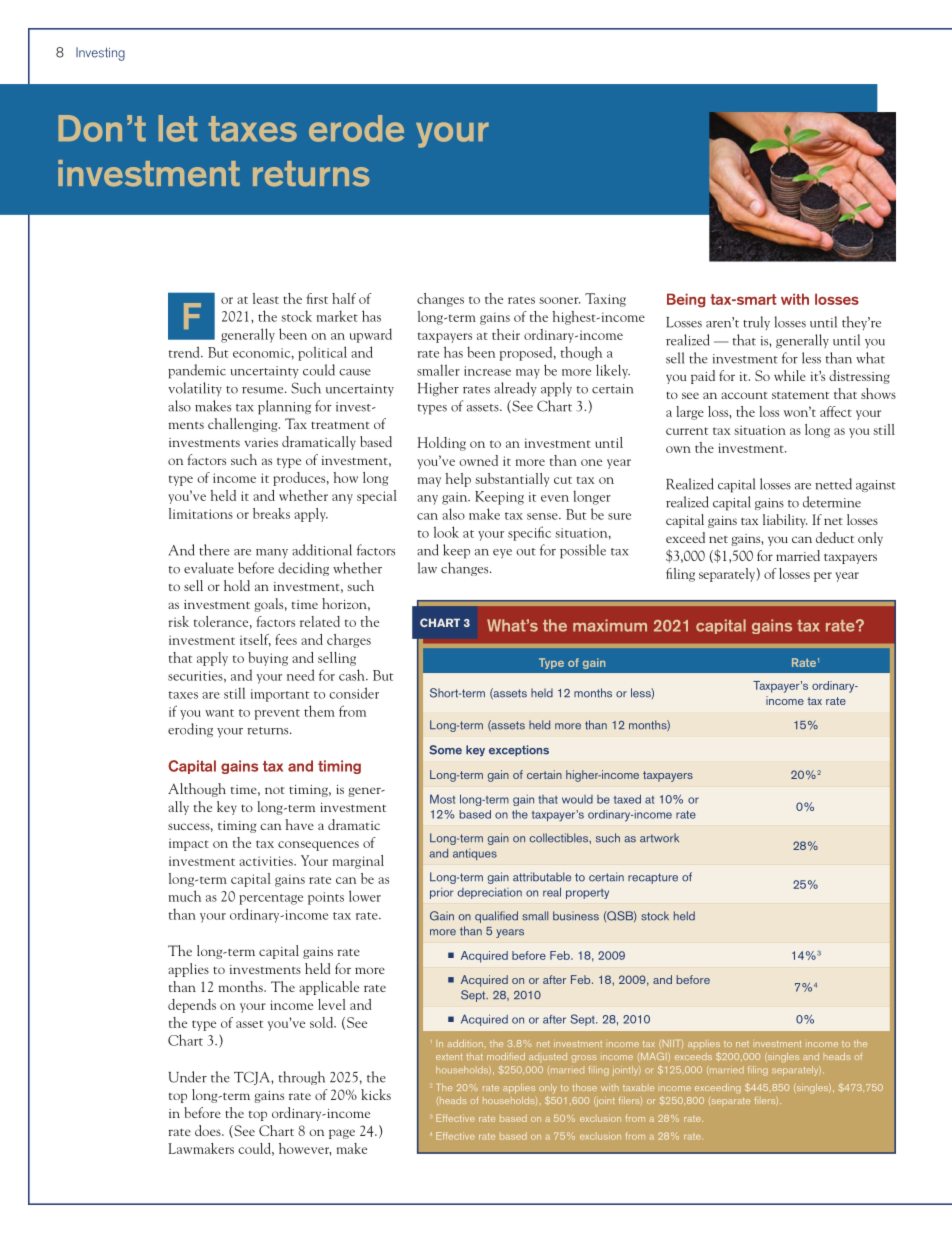 This document has width=952, height=1233. What do you see at coordinates (833, 484) in the document?
I see `netted` at bounding box center [833, 484].
